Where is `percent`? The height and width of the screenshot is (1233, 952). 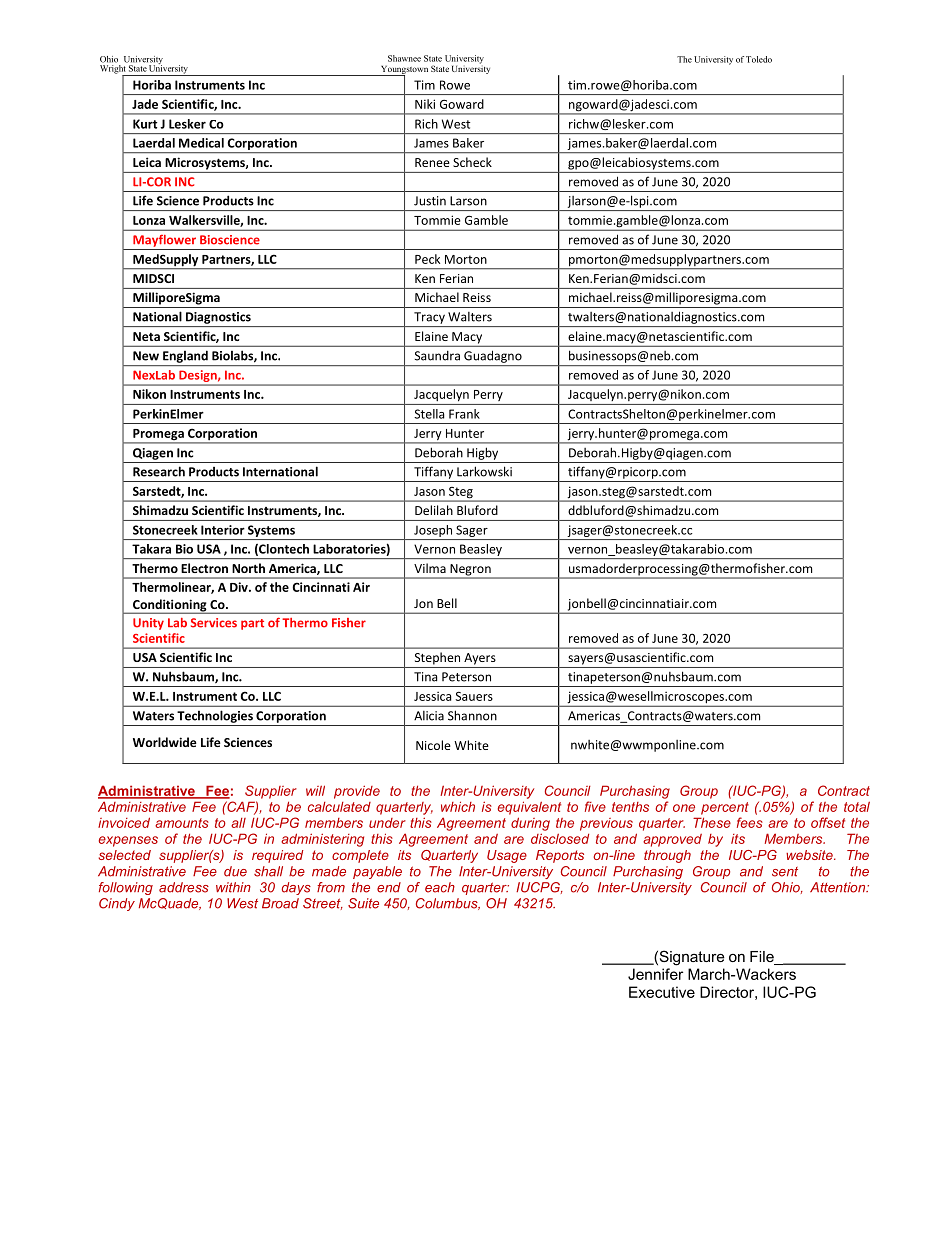
percent is located at coordinates (725, 808).
